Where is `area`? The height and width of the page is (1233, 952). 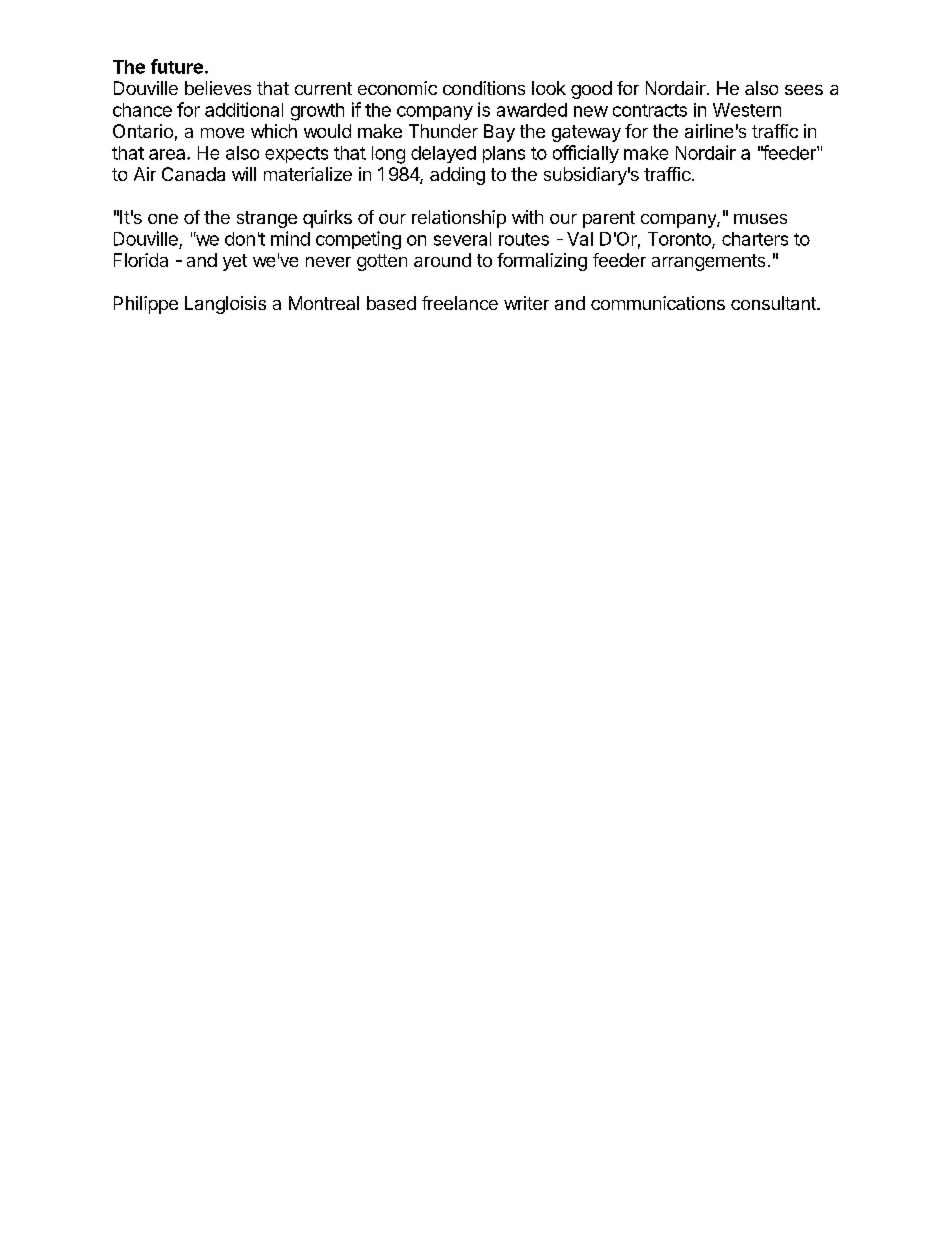 area is located at coordinates (168, 154).
